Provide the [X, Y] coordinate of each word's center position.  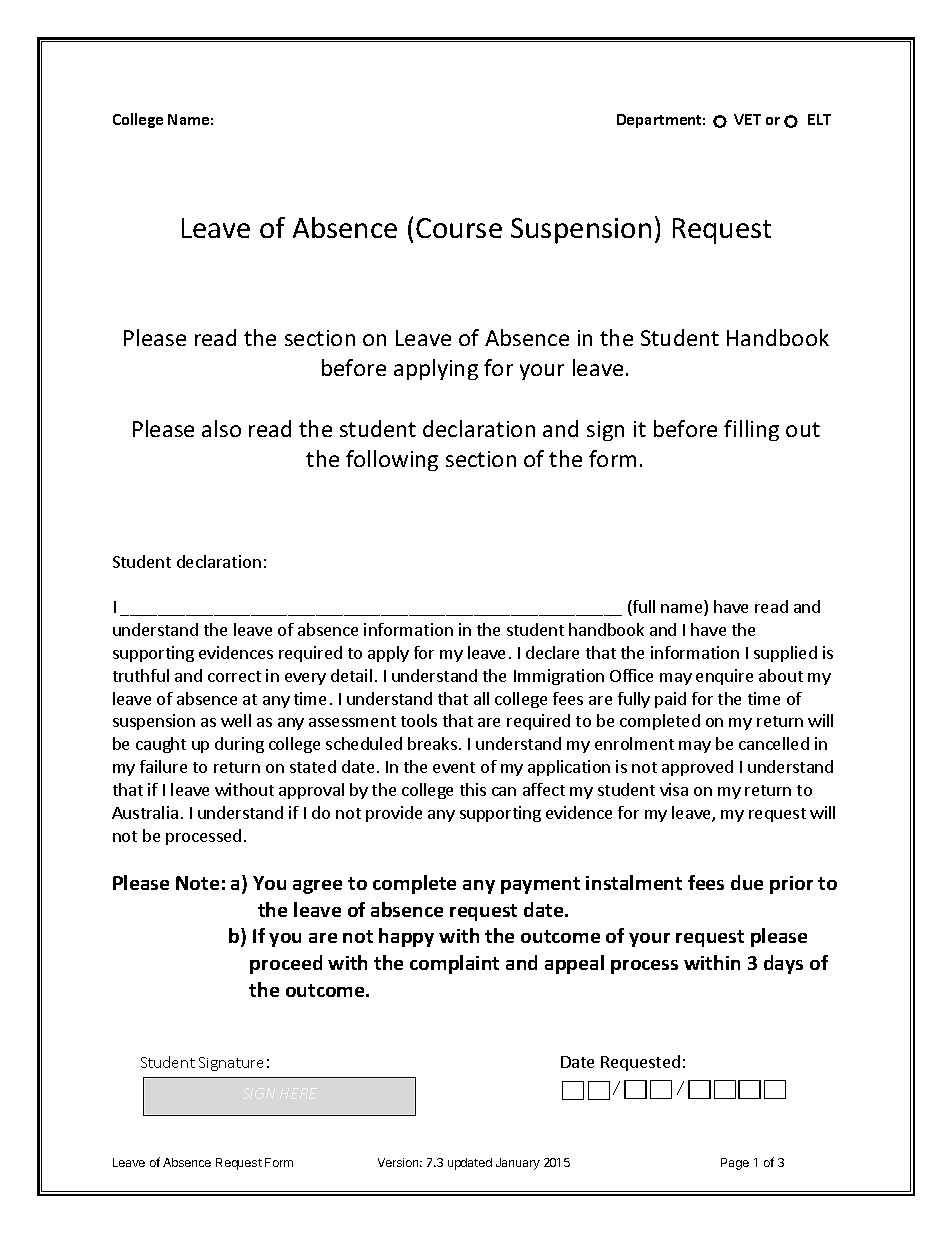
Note [197, 883]
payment [540, 885]
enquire [724, 677]
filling [751, 430]
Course [459, 228]
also [221, 428]
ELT [819, 119]
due [747, 882]
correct [234, 676]
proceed [286, 964]
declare [552, 652]
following [392, 460]
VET [747, 119]
